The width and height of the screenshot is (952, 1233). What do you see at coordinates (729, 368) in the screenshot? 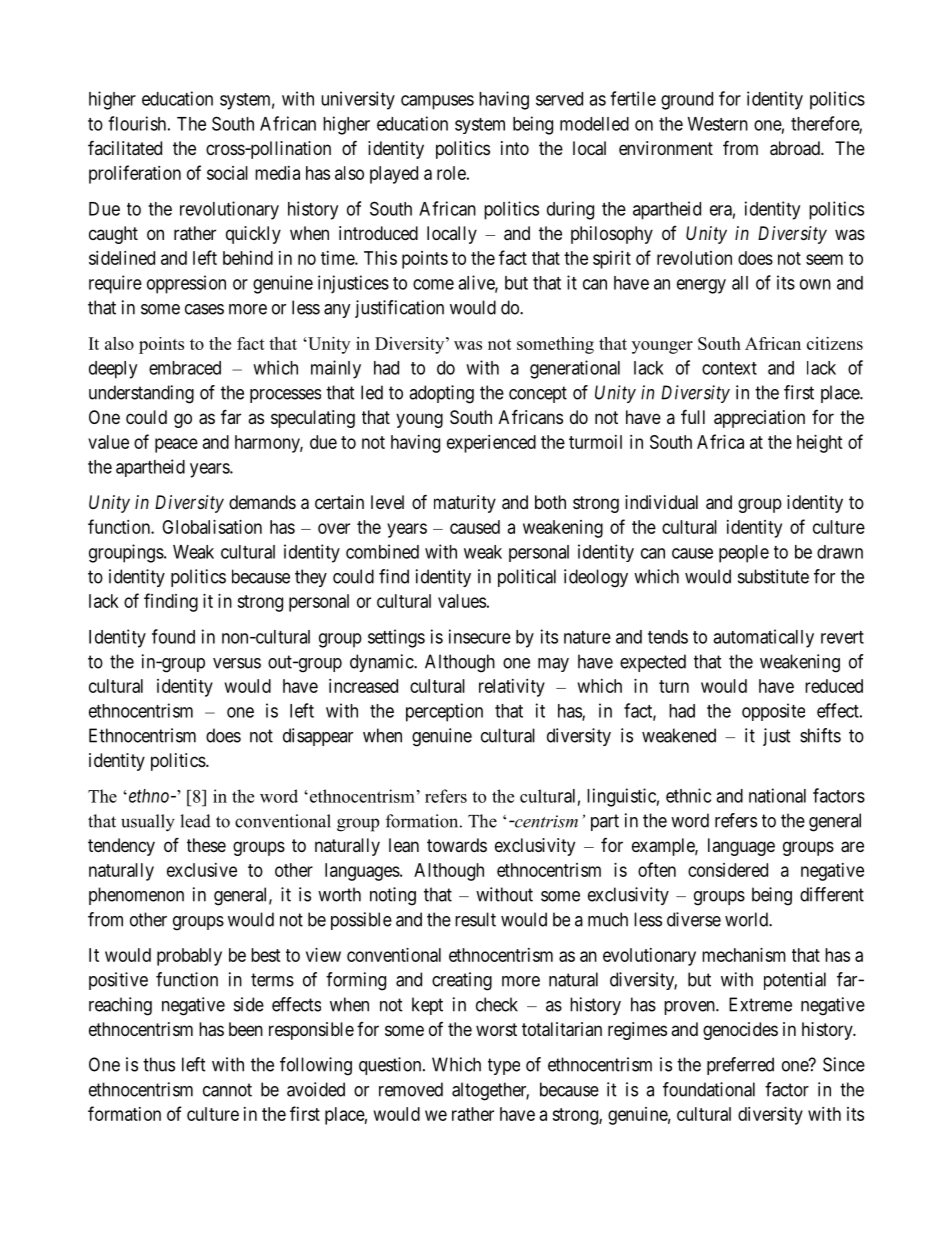
I see `context` at bounding box center [729, 368].
